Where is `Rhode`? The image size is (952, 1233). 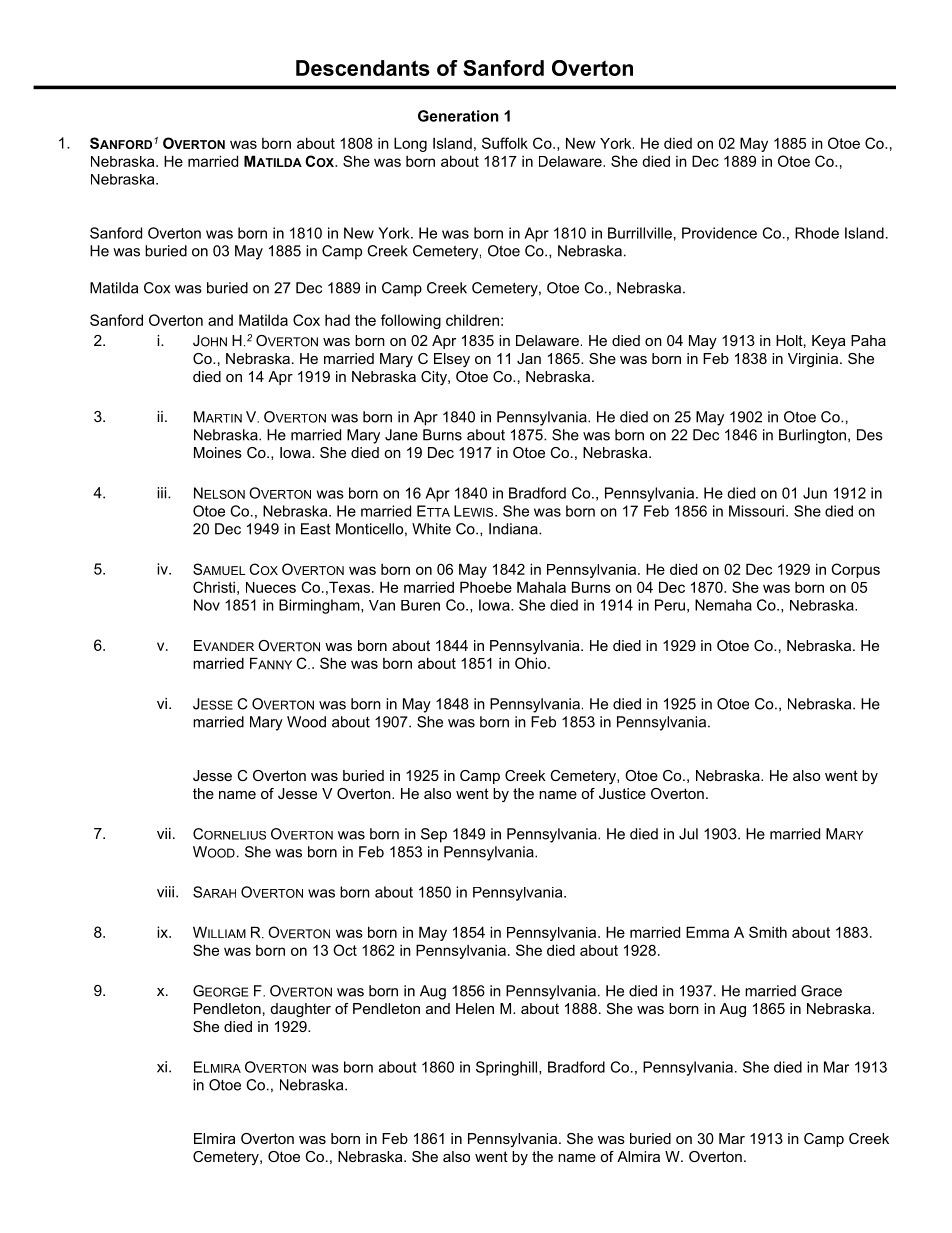 Rhode is located at coordinates (817, 233).
